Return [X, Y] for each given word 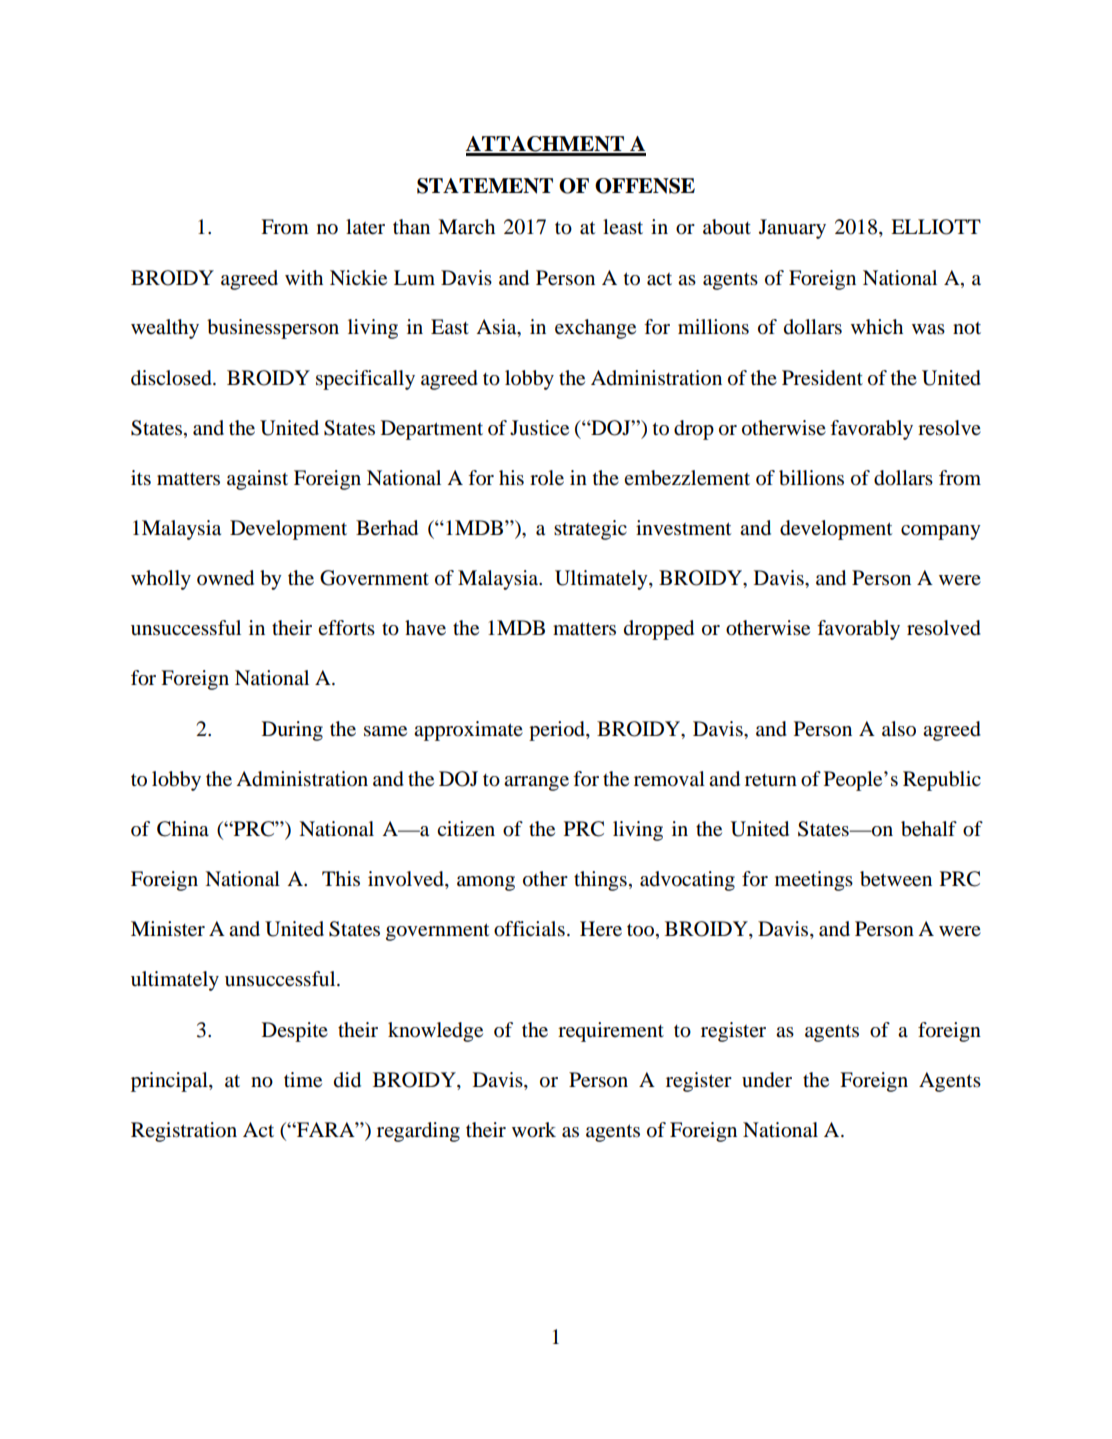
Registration [184, 1132]
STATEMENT [485, 186]
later [365, 227]
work [534, 1130]
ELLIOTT [936, 227]
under [767, 1080]
